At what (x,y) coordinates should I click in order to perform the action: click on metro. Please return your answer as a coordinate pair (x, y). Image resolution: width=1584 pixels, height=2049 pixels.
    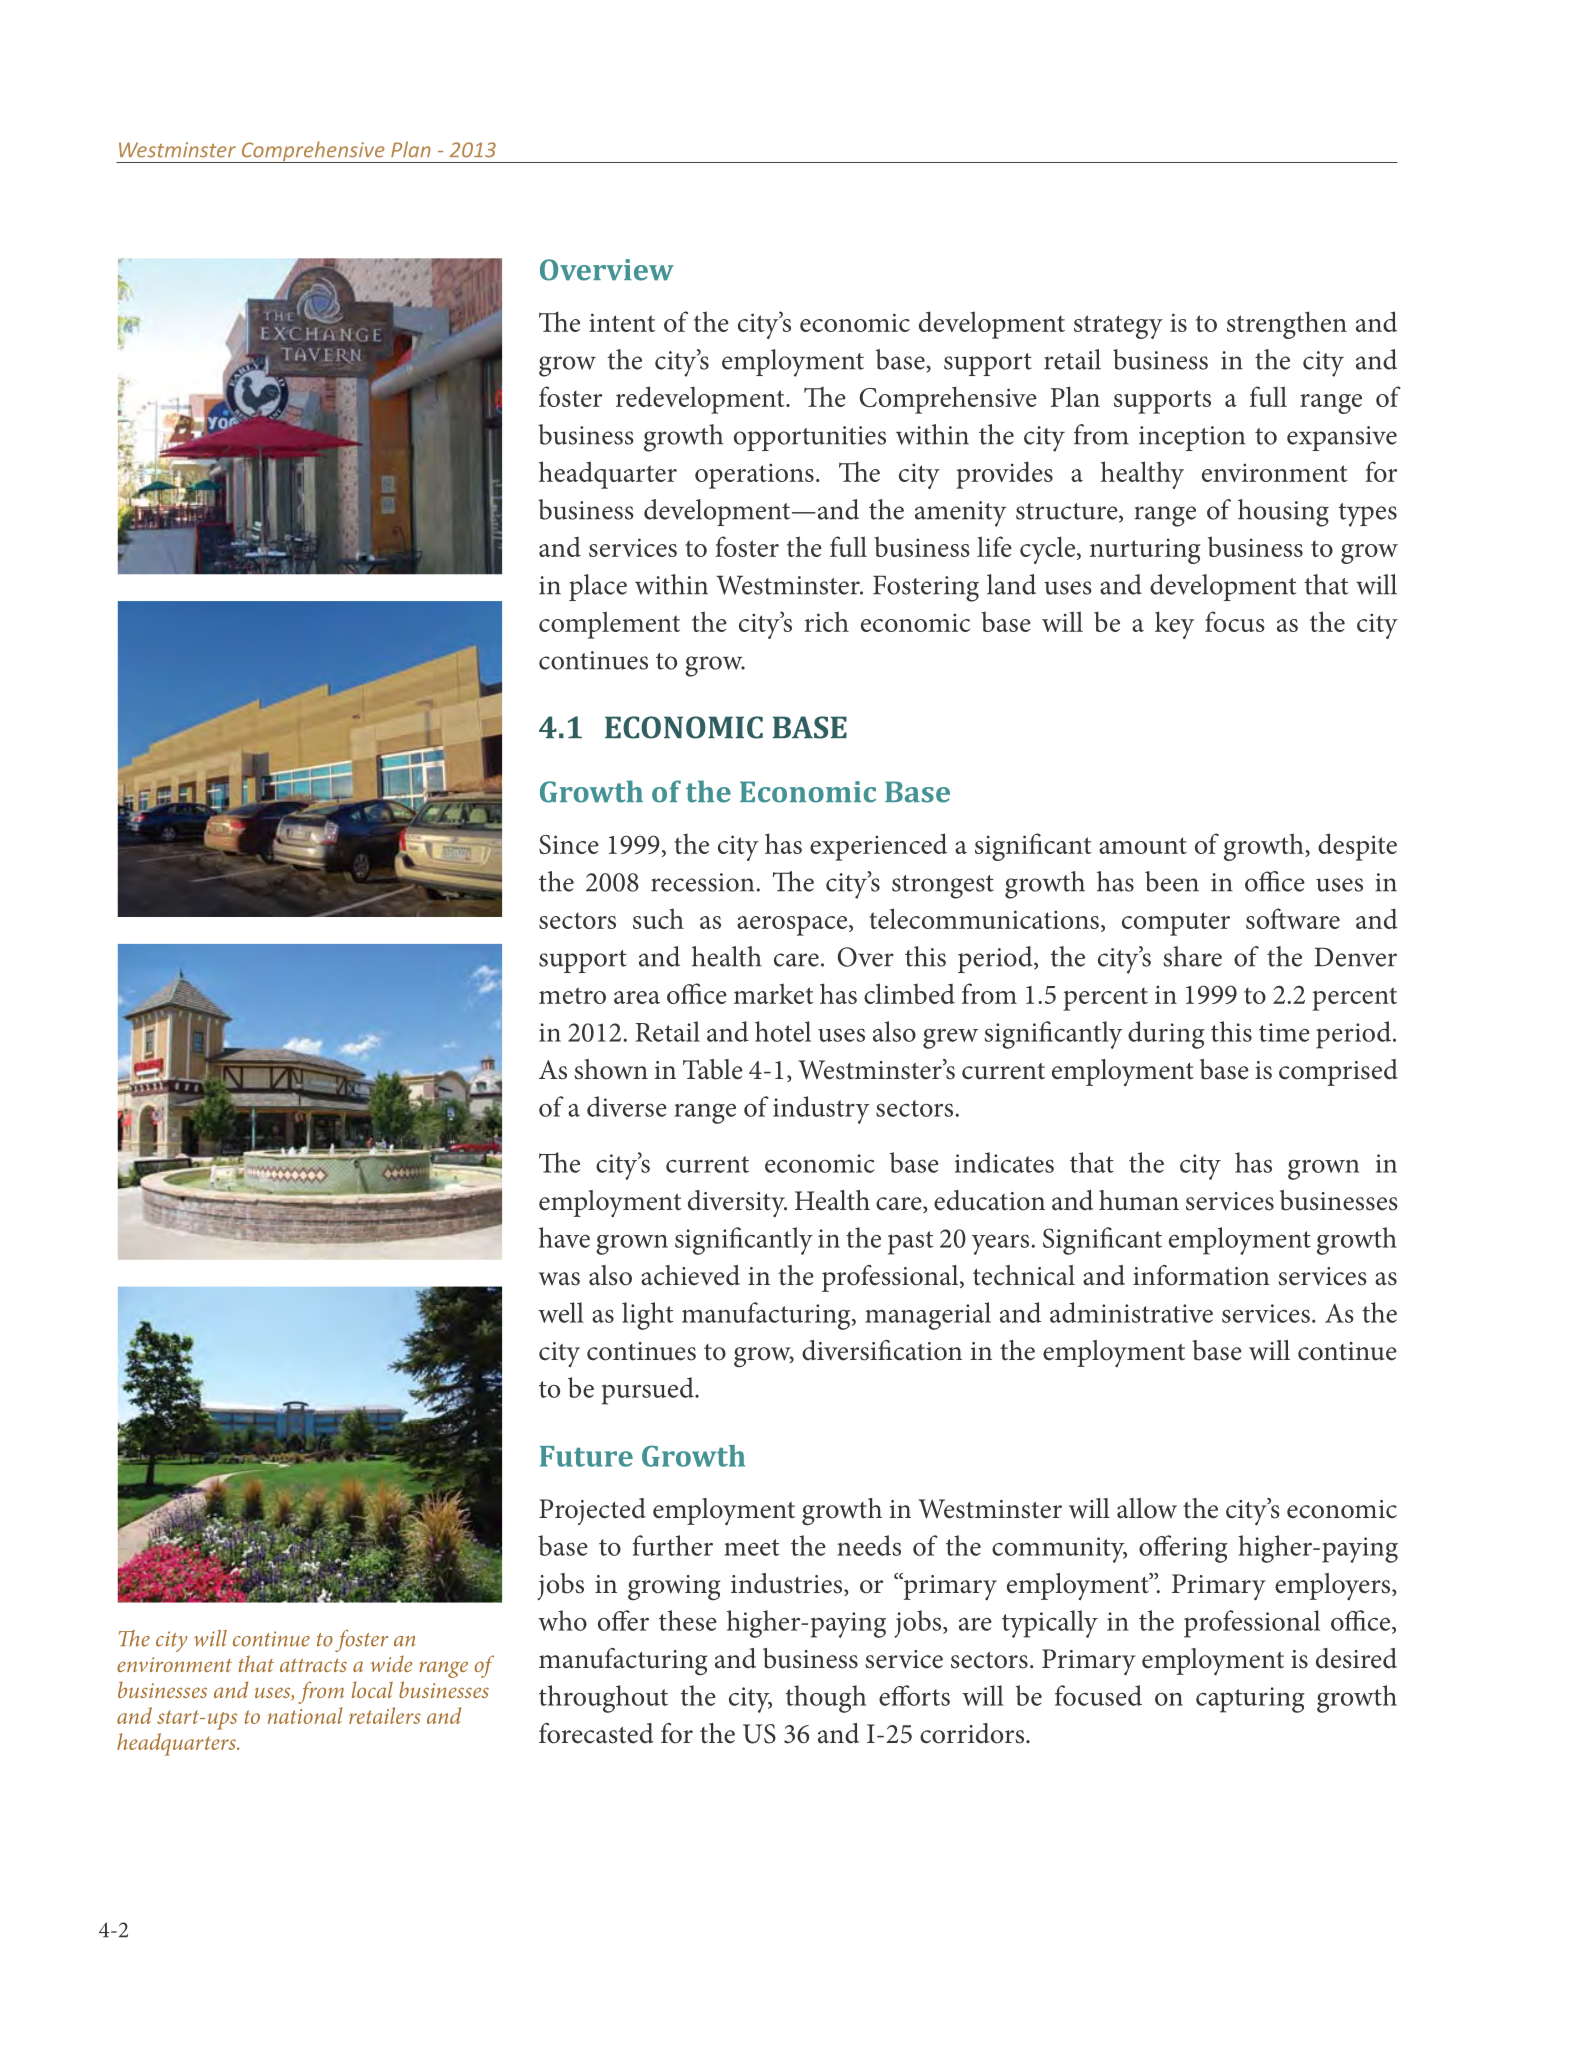
    Looking at the image, I should click on (572, 995).
